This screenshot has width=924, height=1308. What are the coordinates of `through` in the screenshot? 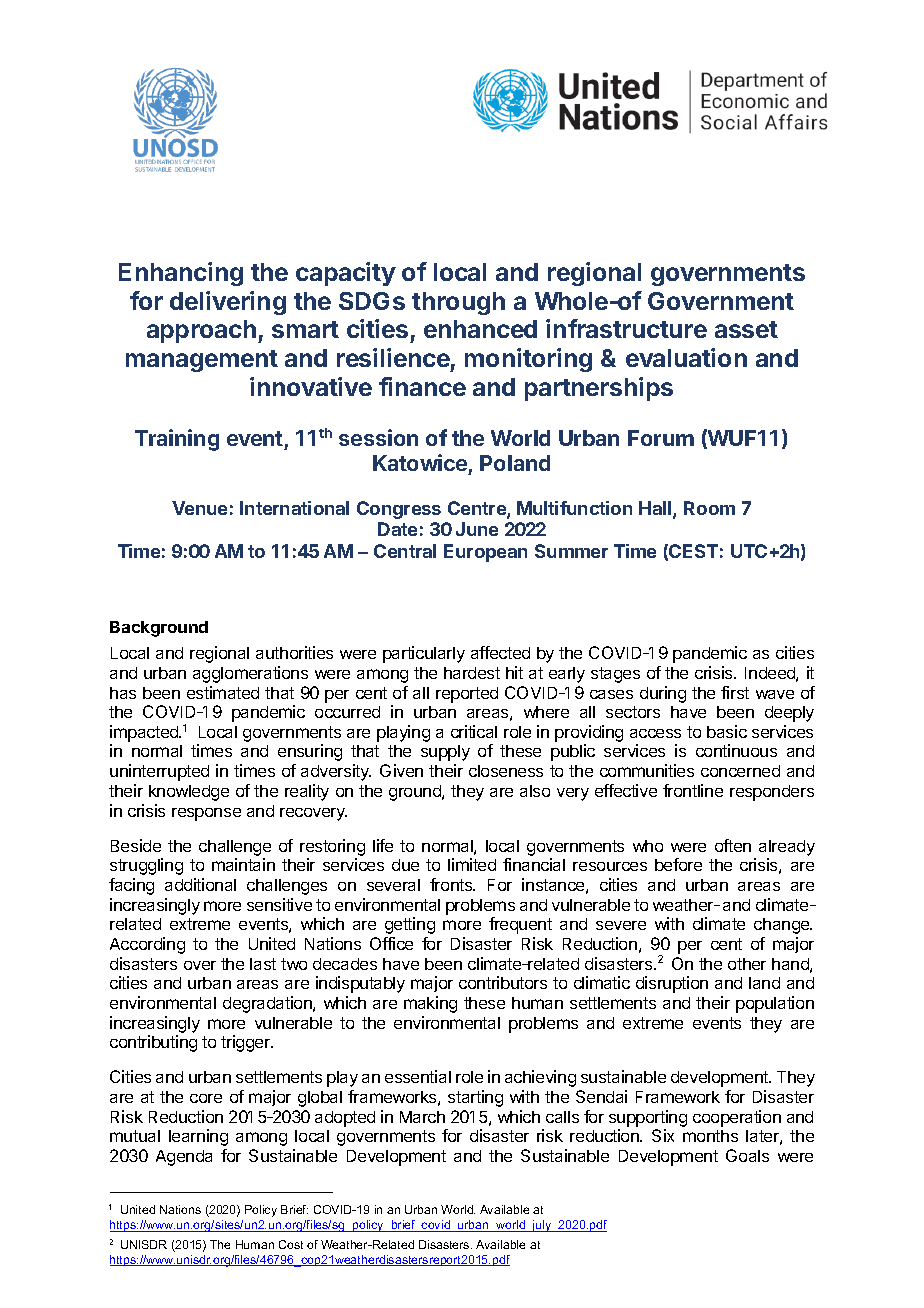 It's located at (458, 303).
